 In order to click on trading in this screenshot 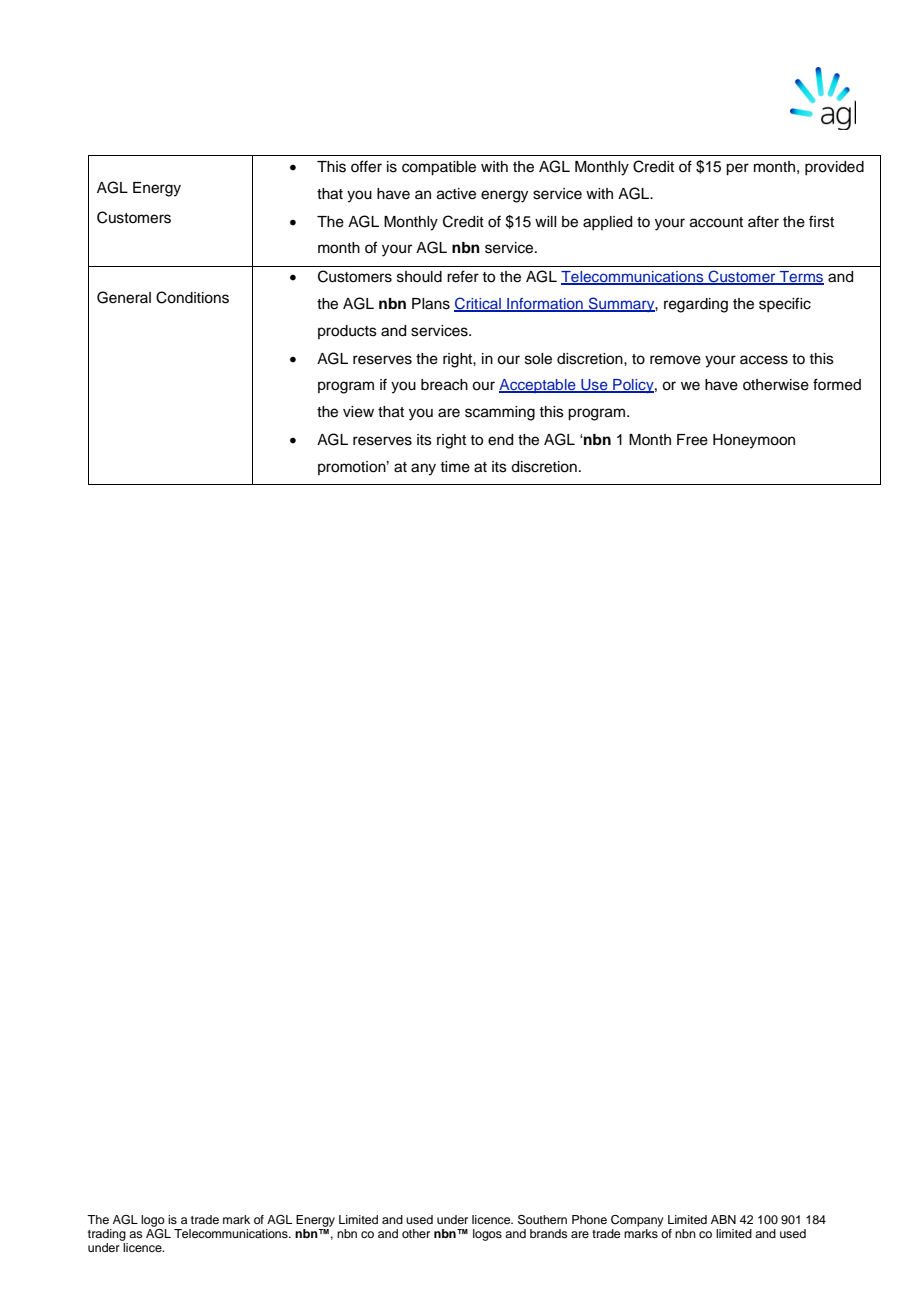, I will do `click(107, 1235)`.
